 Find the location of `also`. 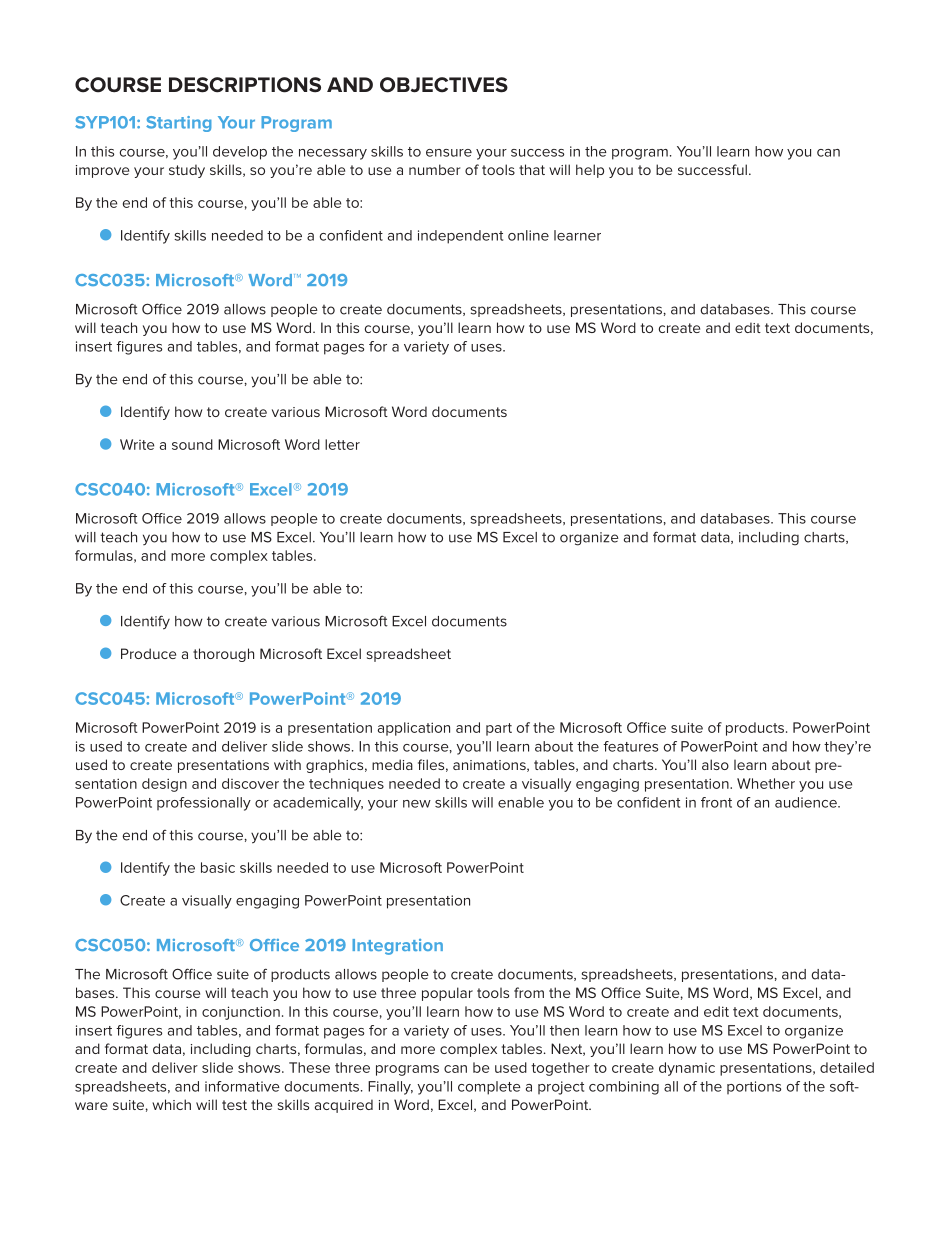

also is located at coordinates (715, 764).
